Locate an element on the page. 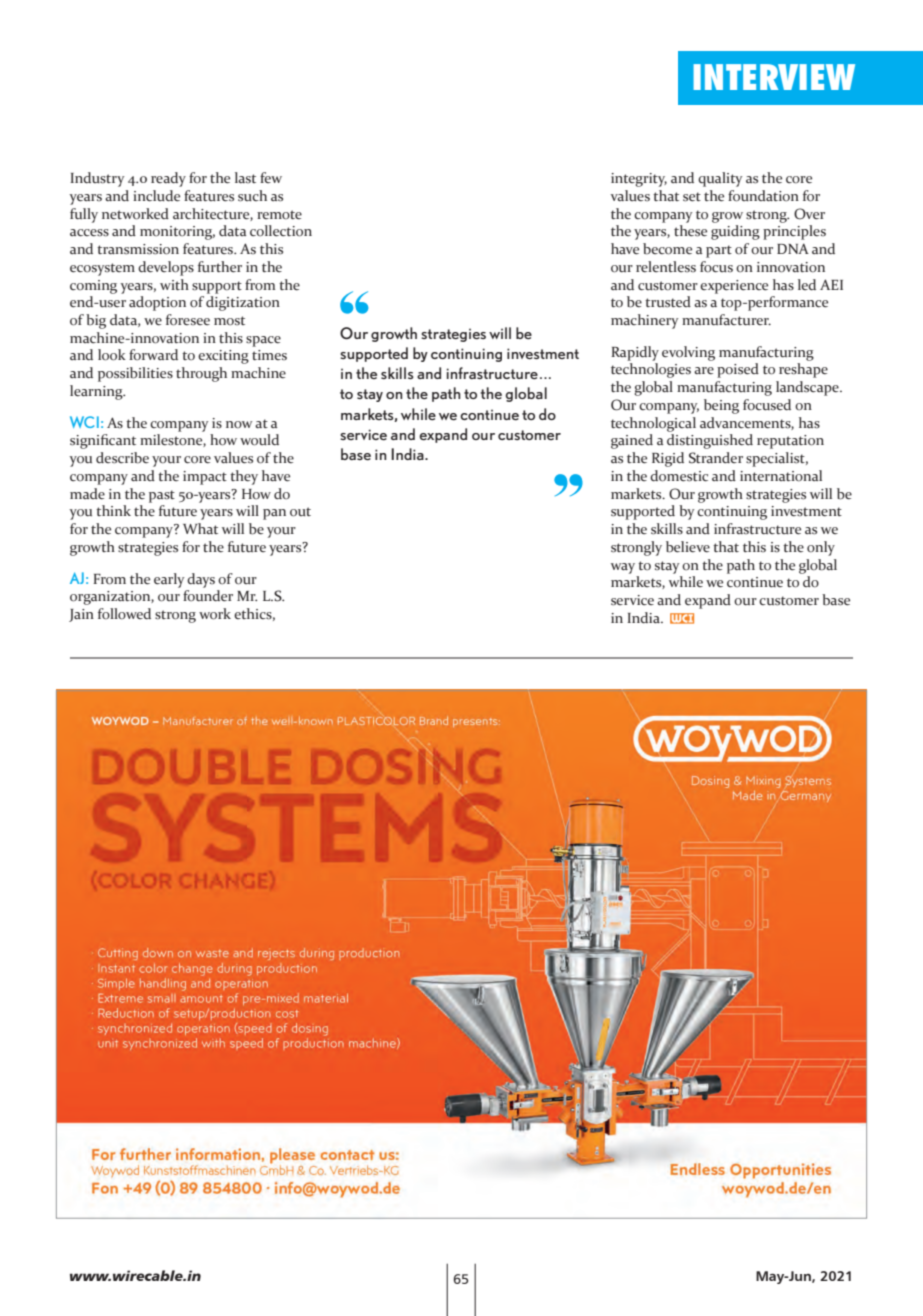 This page has width=923, height=1316. few is located at coordinates (271, 177).
